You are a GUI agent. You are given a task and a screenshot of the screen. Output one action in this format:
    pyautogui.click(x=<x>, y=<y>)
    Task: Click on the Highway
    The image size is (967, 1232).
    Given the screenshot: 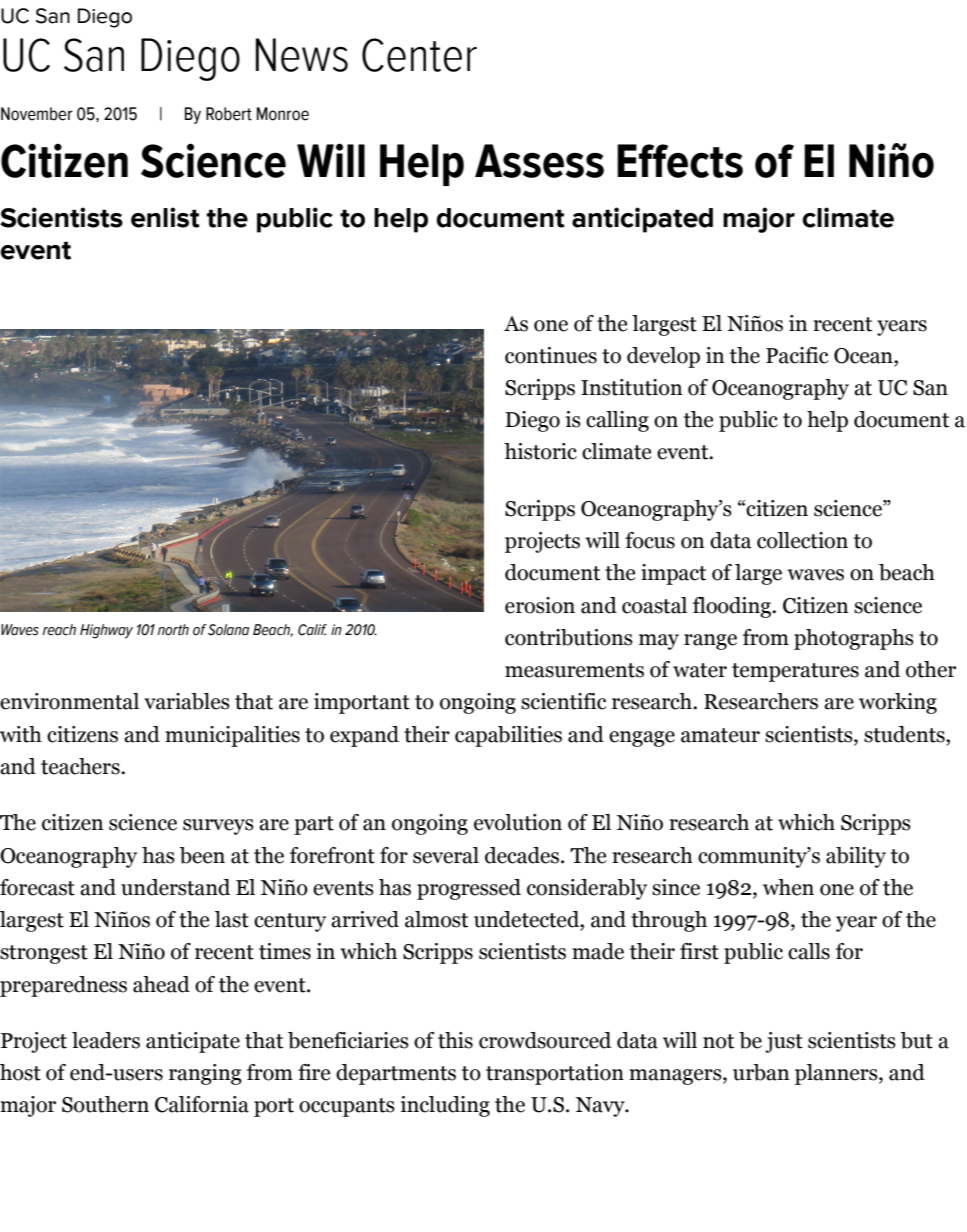 What is the action you would take?
    pyautogui.click(x=106, y=631)
